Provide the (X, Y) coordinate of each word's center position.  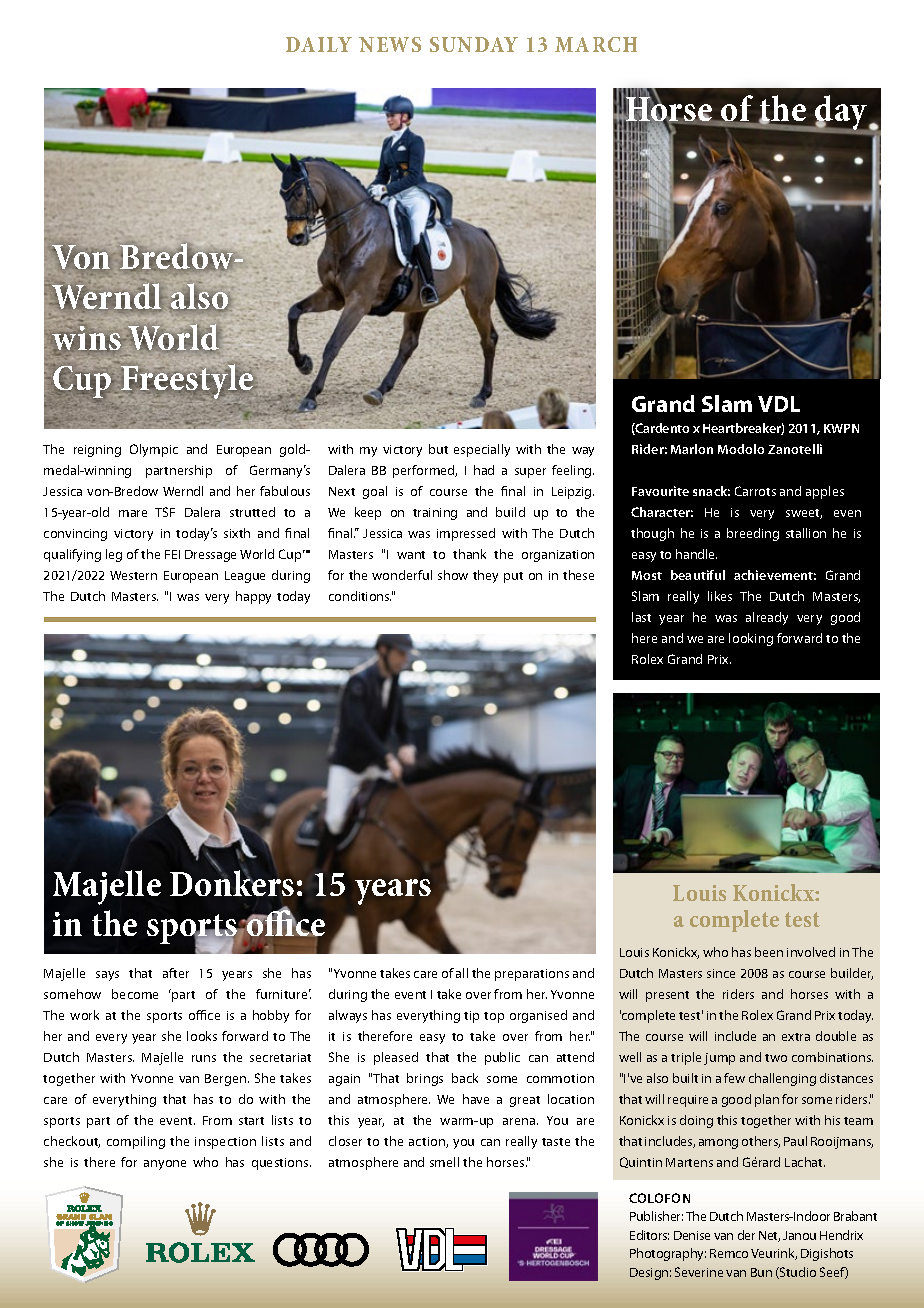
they (485, 576)
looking (751, 639)
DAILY (319, 44)
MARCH (596, 44)
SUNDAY (474, 44)
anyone (165, 1165)
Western (133, 575)
